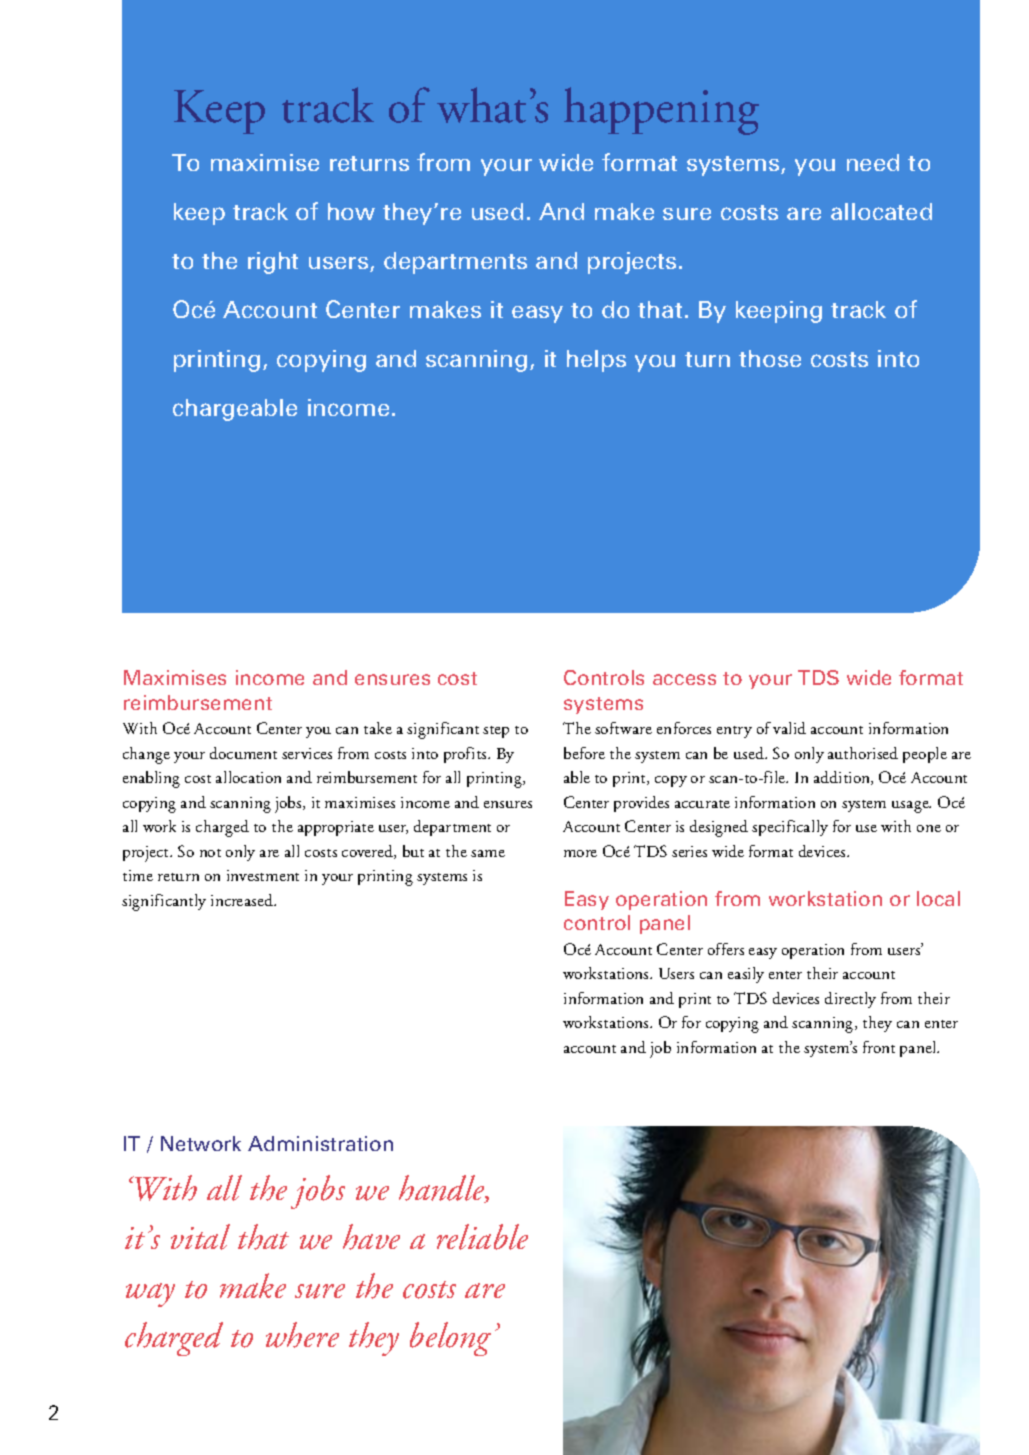 The height and width of the image is (1455, 1029). What do you see at coordinates (273, 263) in the image?
I see `right` at bounding box center [273, 263].
